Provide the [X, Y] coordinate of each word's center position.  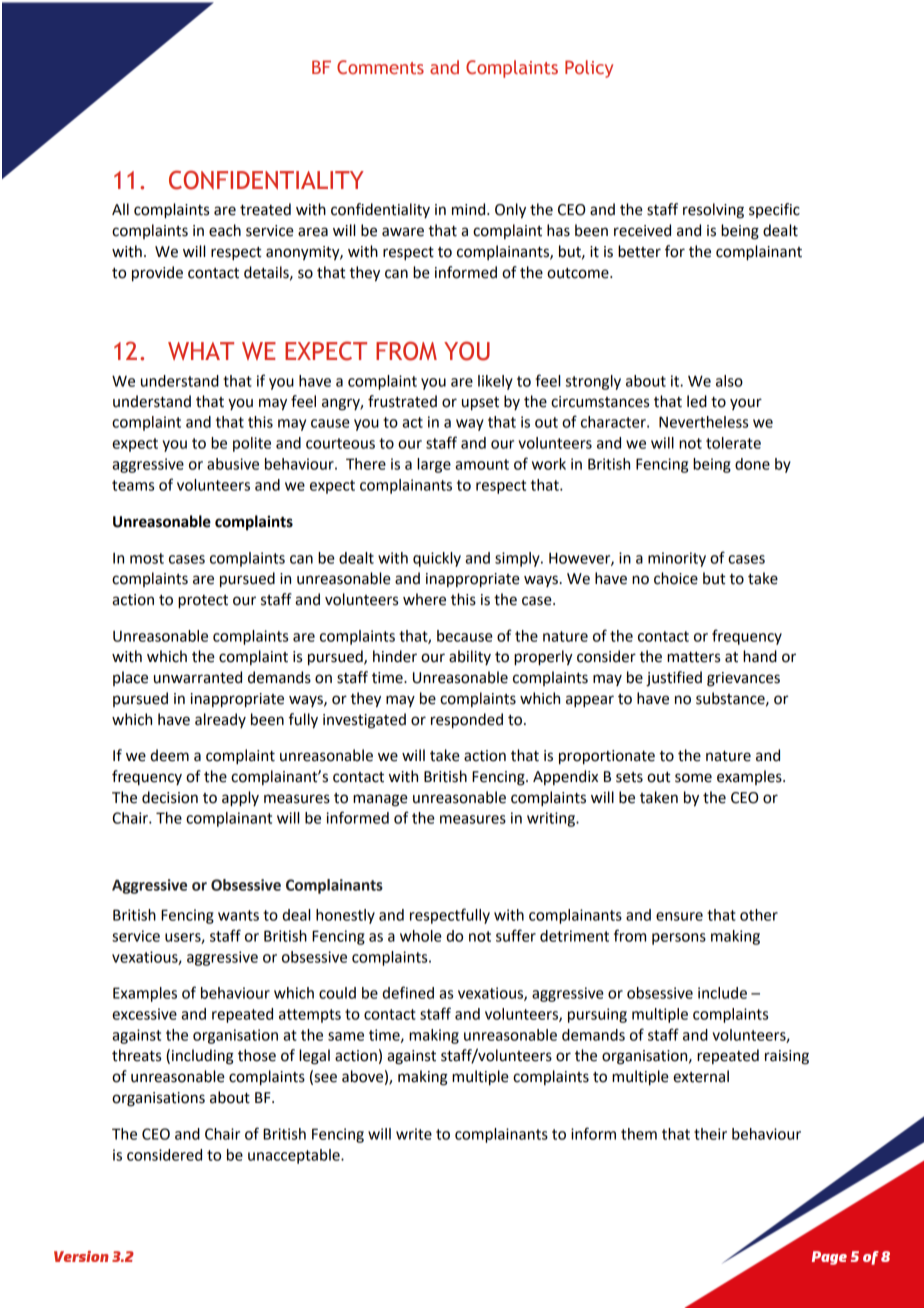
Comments [380, 67]
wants [238, 915]
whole [421, 936]
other [759, 915]
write [414, 1134]
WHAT [201, 351]
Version [81, 1256]
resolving [713, 211]
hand [760, 656]
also [729, 381]
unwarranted [198, 677]
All [120, 209]
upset [480, 404]
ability [470, 657]
